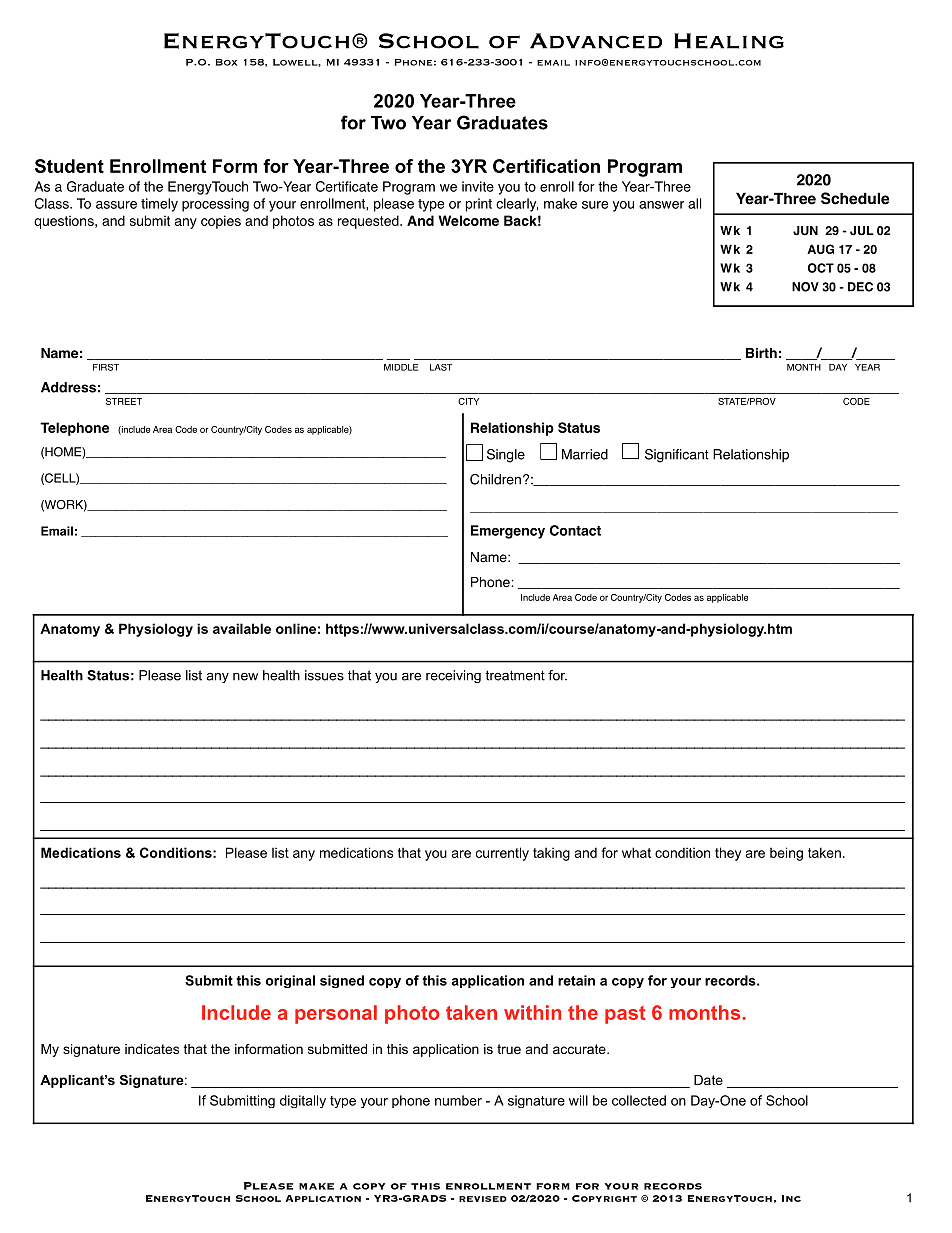 The image size is (952, 1233). What do you see at coordinates (708, 1080) in the image?
I see `Date` at bounding box center [708, 1080].
